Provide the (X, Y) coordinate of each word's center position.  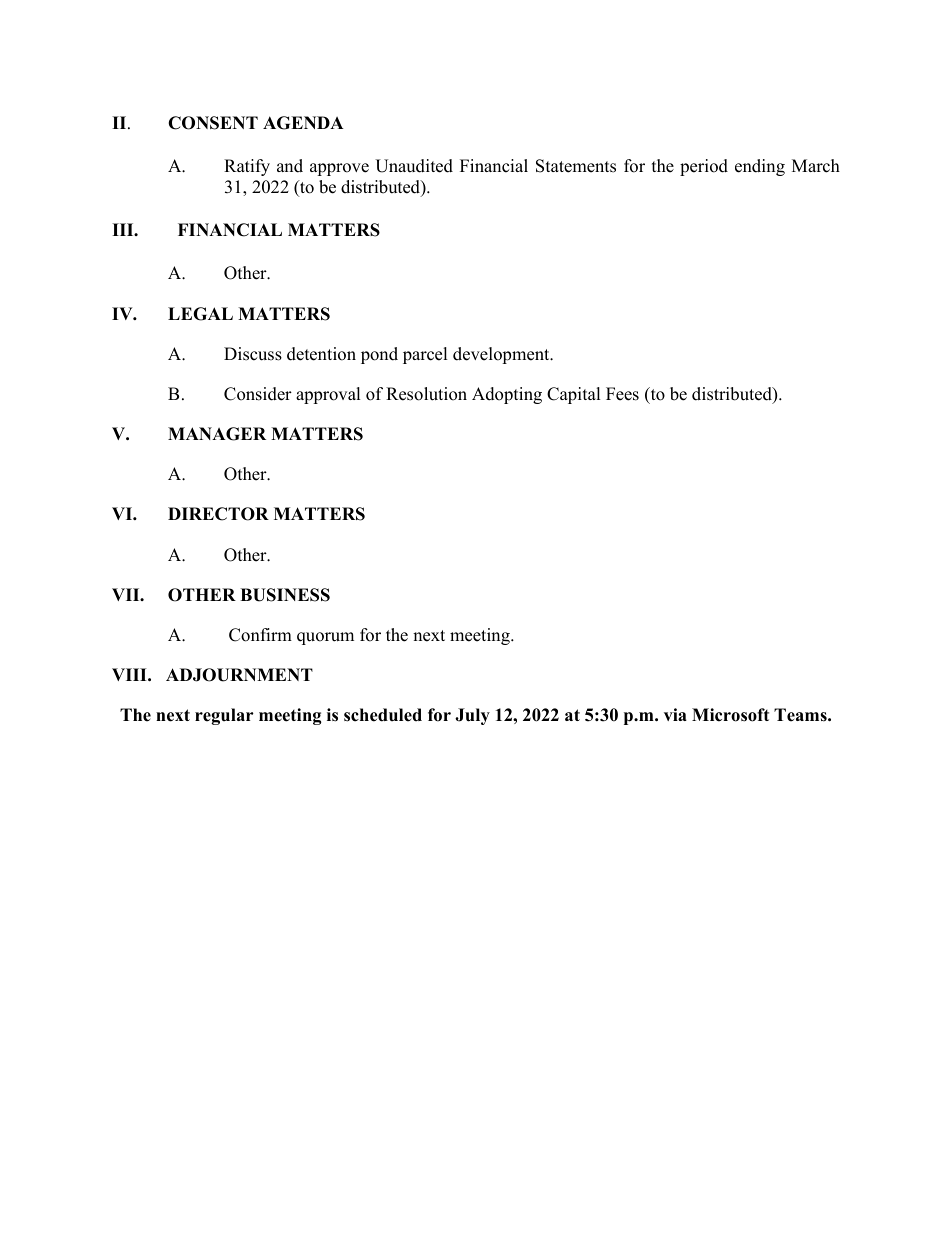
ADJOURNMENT (239, 675)
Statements (576, 166)
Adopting (507, 395)
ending (760, 167)
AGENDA (303, 123)
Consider (258, 394)
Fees (622, 394)
